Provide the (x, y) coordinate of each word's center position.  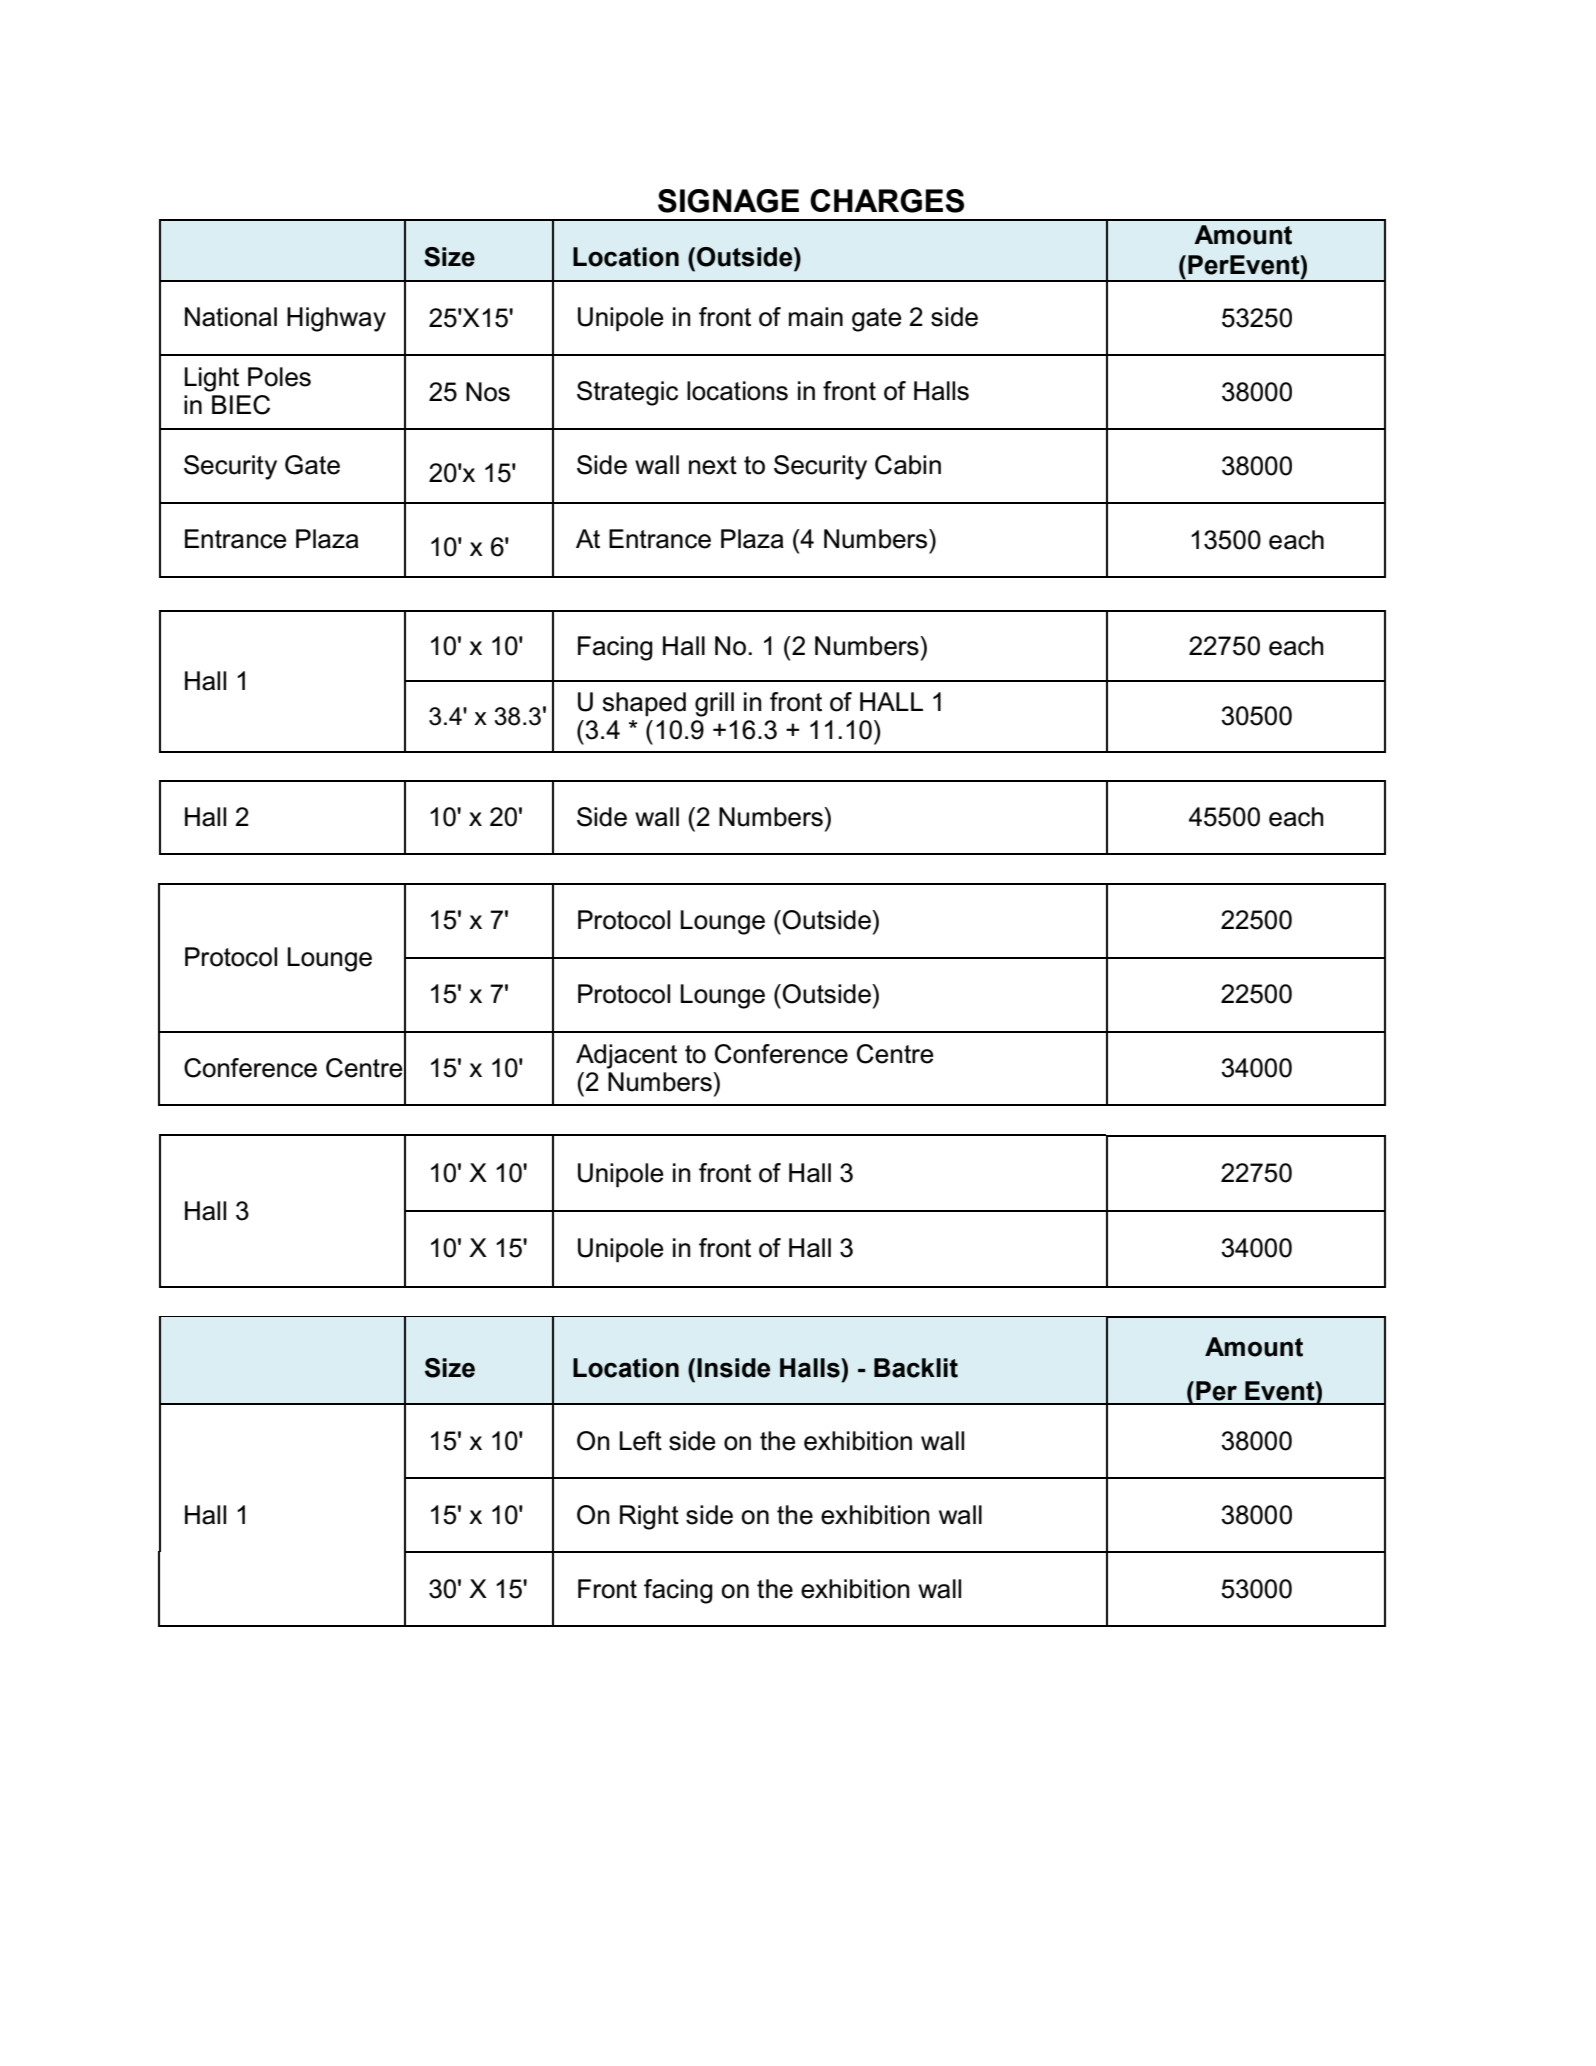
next (713, 465)
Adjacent (626, 1056)
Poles (279, 377)
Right (649, 1517)
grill (714, 704)
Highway (336, 319)
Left (641, 1441)
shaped (644, 704)
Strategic (627, 393)
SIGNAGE (728, 201)
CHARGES (887, 201)
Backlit (916, 1368)
